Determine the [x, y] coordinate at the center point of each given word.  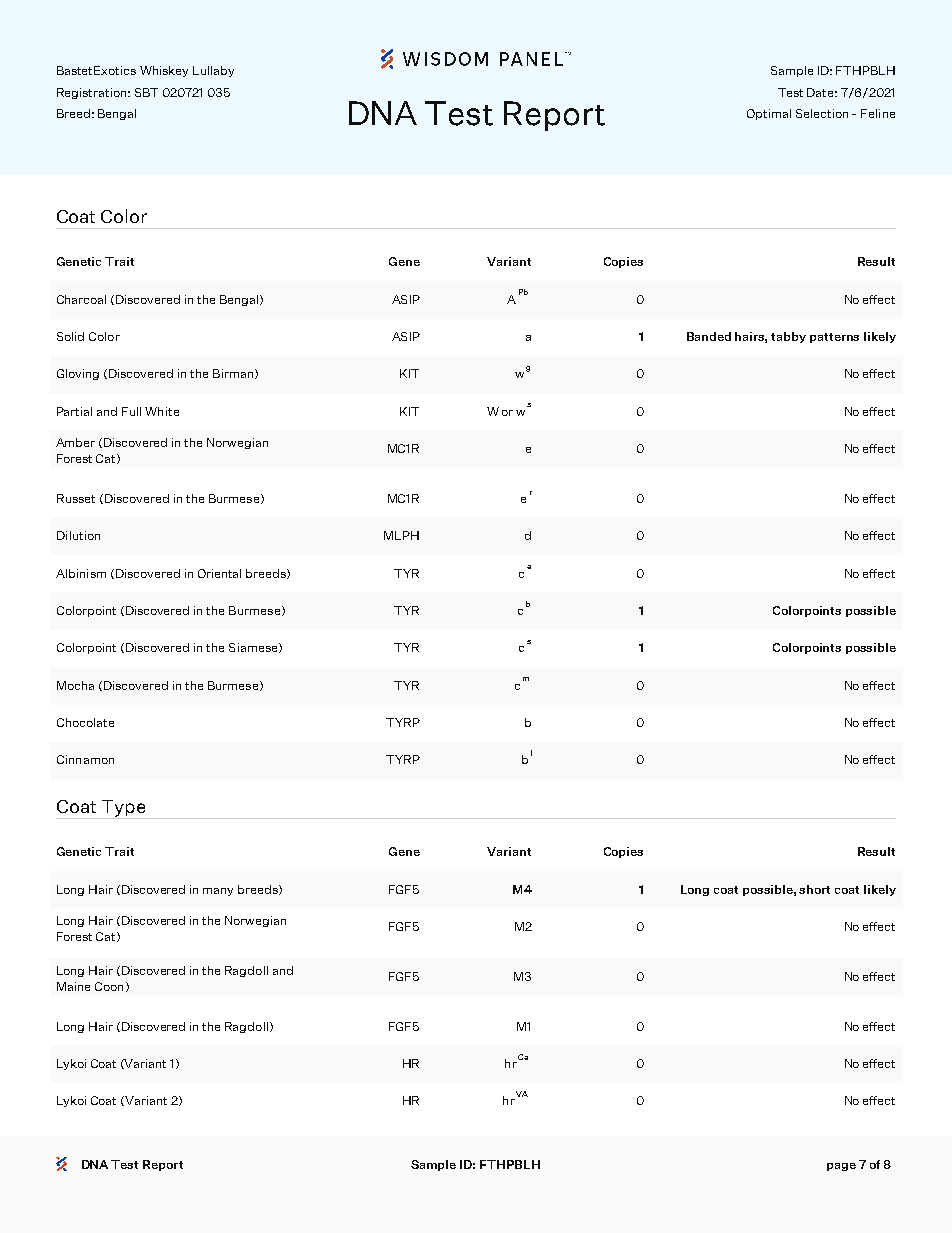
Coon [109, 986]
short [814, 889]
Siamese [254, 648]
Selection [822, 113]
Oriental [219, 573]
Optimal [769, 114]
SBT [146, 92]
